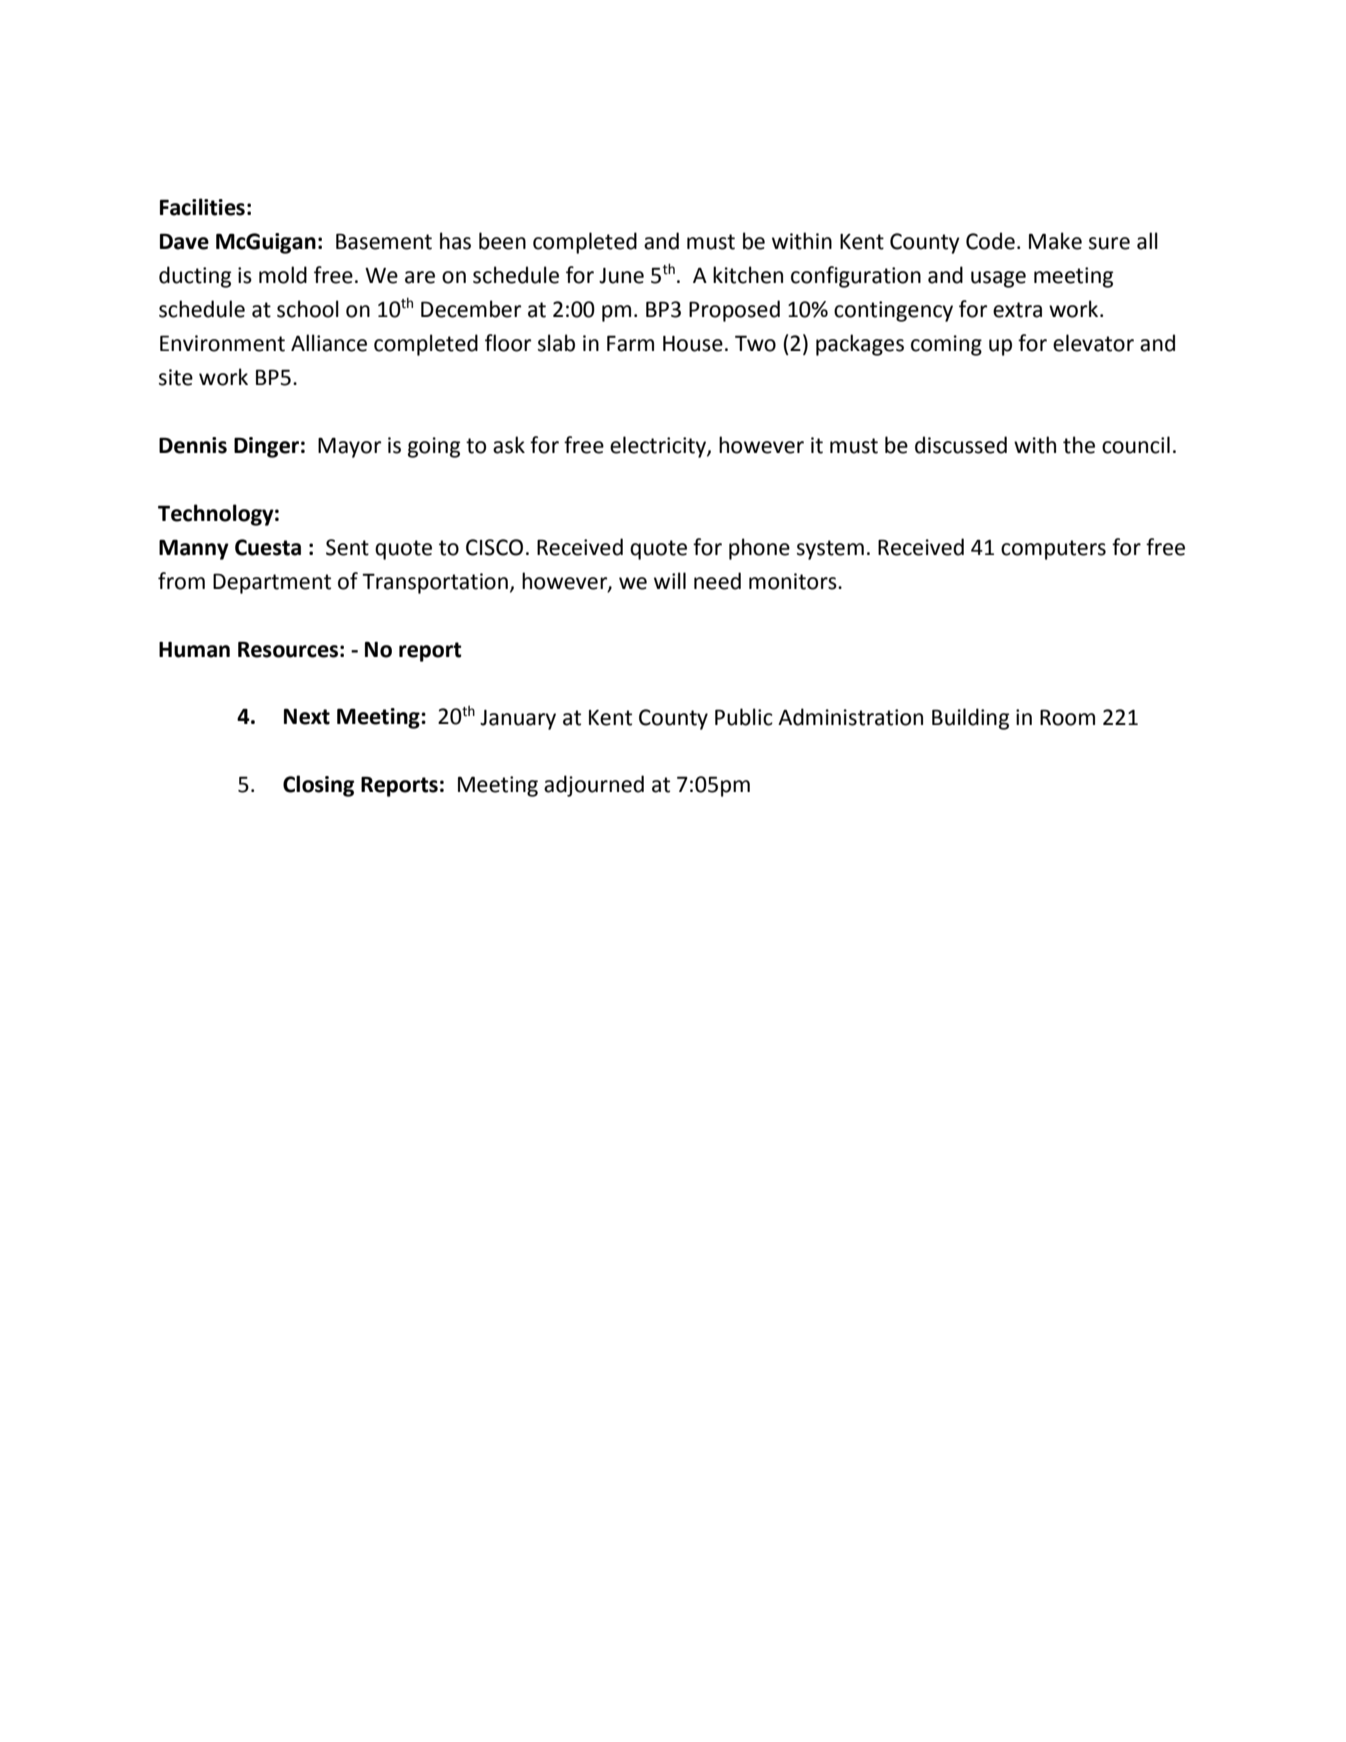  I want to click on ask, so click(509, 445).
